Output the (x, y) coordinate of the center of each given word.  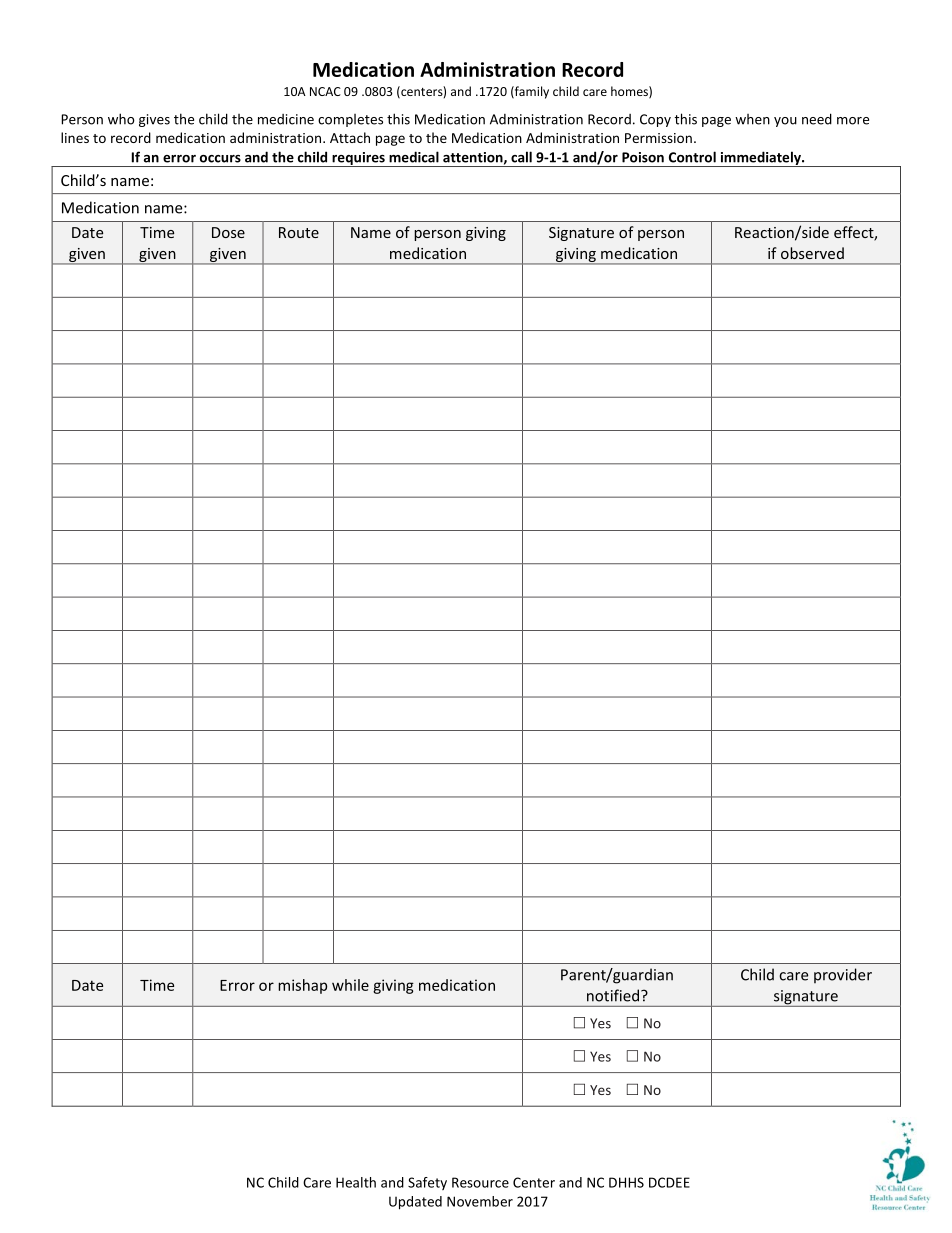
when (752, 119)
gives (154, 120)
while (350, 985)
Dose (228, 232)
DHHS (626, 1182)
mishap (302, 986)
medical (414, 157)
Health (356, 1182)
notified (614, 995)
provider (843, 975)
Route (299, 232)
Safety (427, 1183)
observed (812, 253)
